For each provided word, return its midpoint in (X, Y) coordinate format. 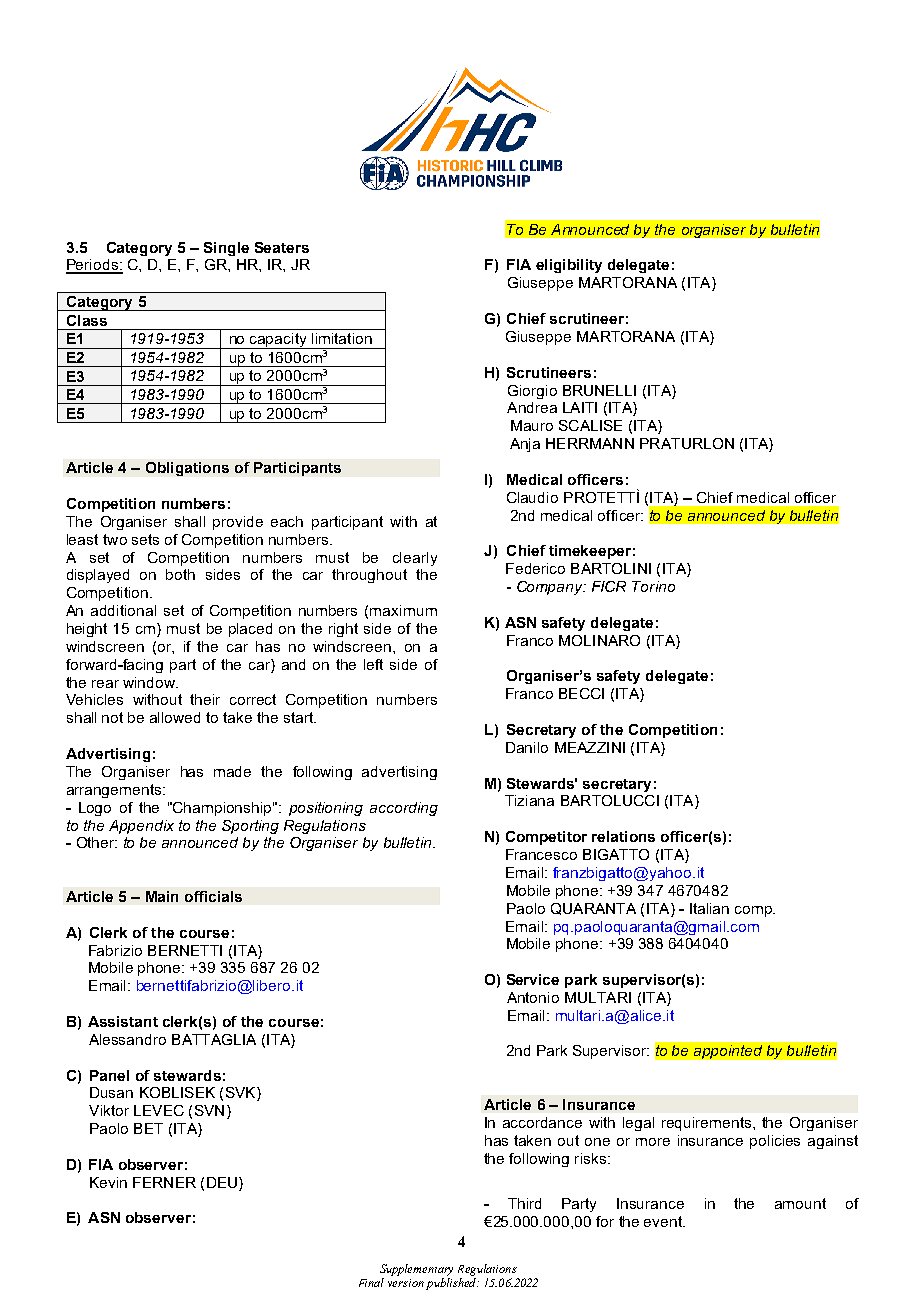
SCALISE (590, 425)
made (232, 771)
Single (226, 249)
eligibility (569, 266)
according (404, 809)
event (664, 1221)
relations (623, 836)
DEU (223, 1182)
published (452, 1284)
